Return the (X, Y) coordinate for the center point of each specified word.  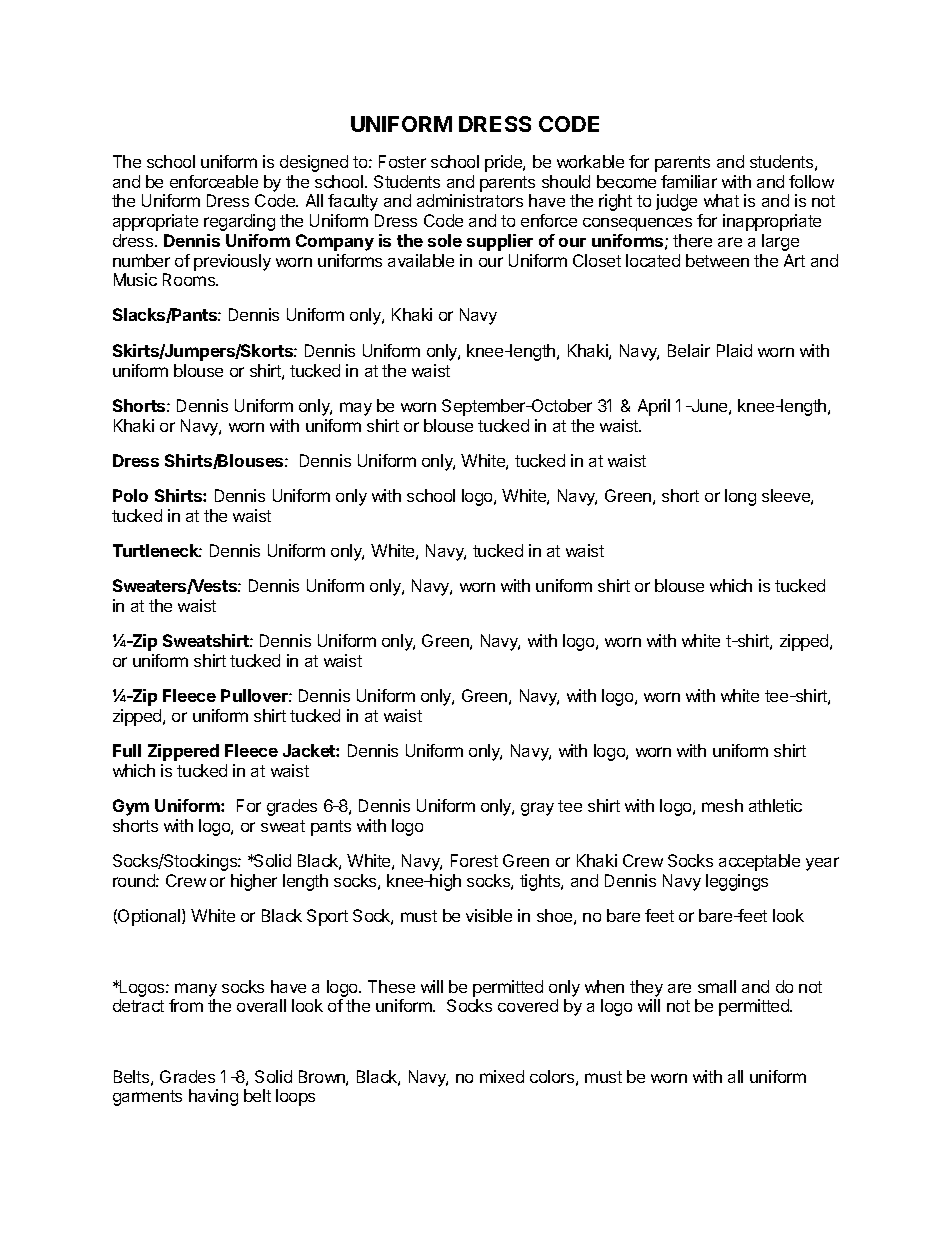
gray (537, 809)
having (213, 1097)
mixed (502, 1076)
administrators (470, 200)
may (356, 409)
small (717, 986)
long (740, 497)
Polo (130, 495)
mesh (722, 805)
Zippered (183, 752)
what (721, 200)
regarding (239, 222)
